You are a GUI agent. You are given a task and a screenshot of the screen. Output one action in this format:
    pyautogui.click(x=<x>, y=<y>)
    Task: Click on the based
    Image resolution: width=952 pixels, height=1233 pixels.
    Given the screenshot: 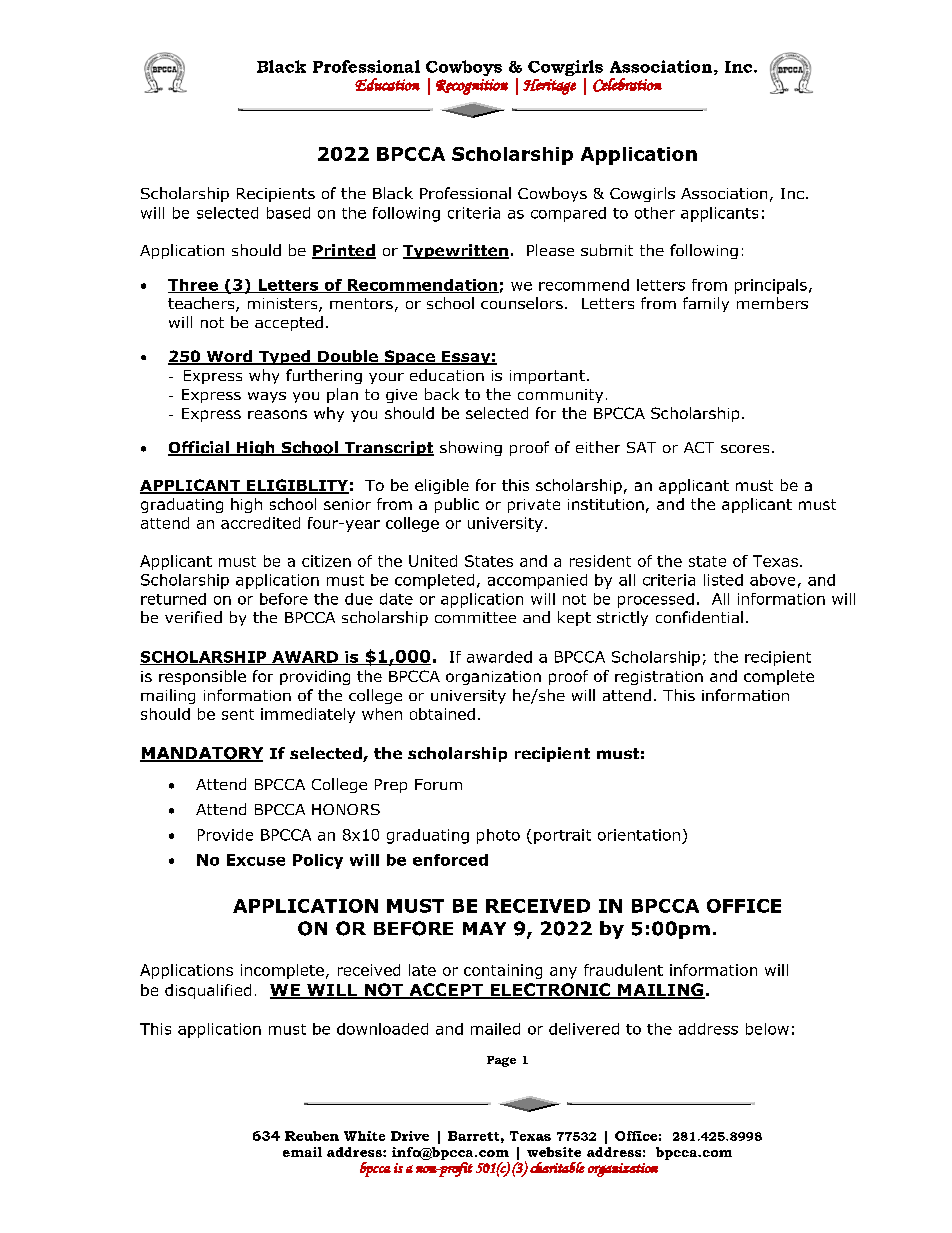 What is the action you would take?
    pyautogui.click(x=288, y=213)
